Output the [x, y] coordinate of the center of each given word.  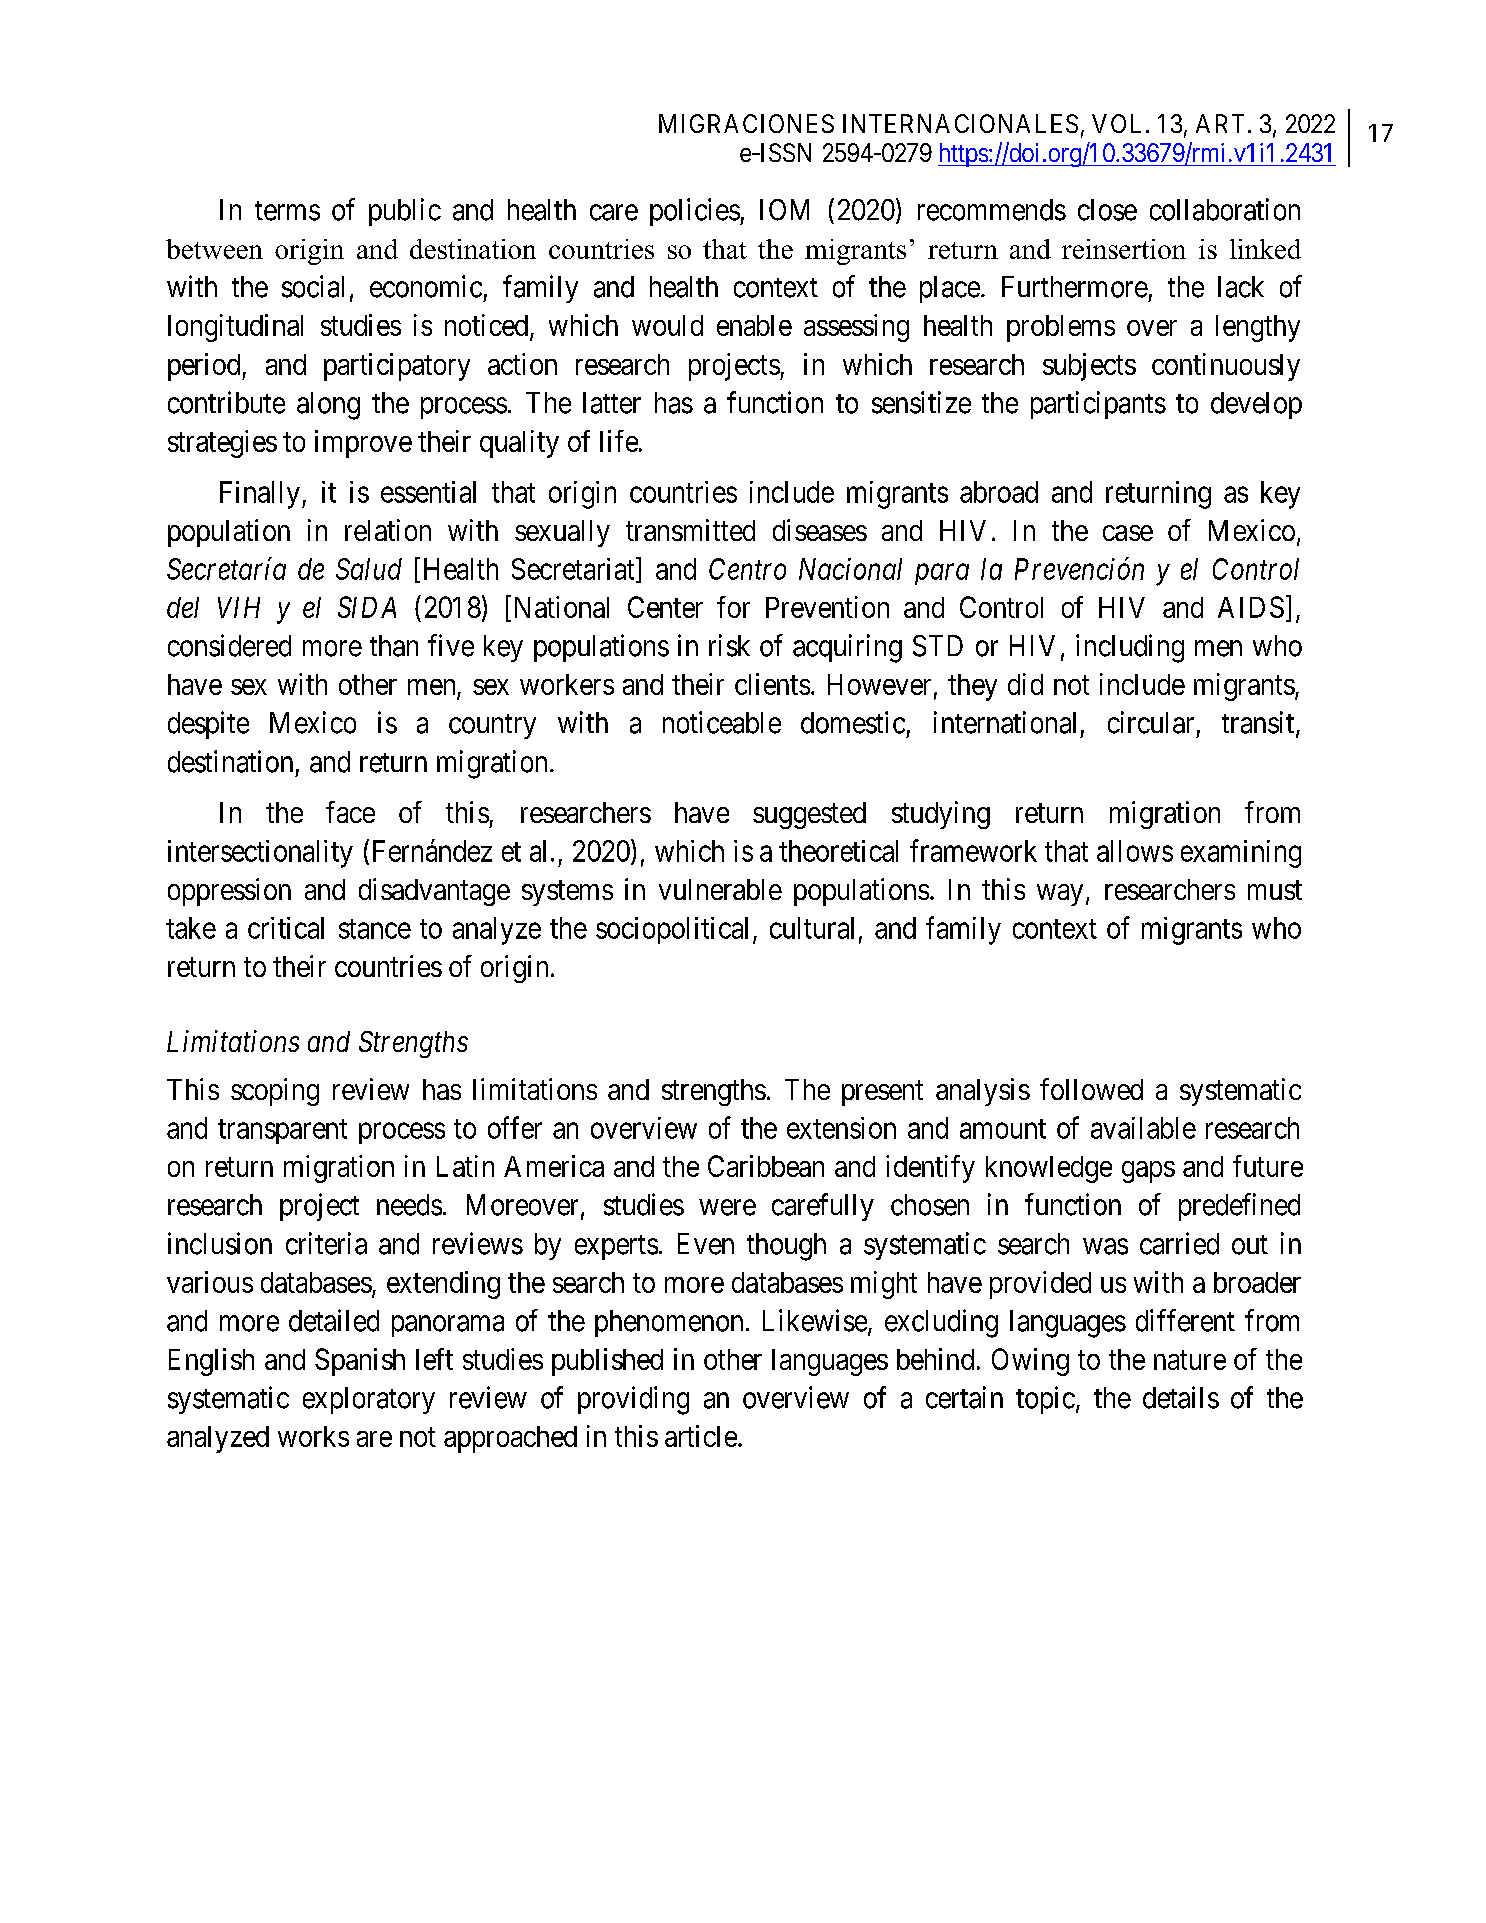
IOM [784, 210]
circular [1151, 722]
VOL [1116, 123]
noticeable [722, 722]
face [350, 812]
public [405, 212]
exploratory [369, 1400]
